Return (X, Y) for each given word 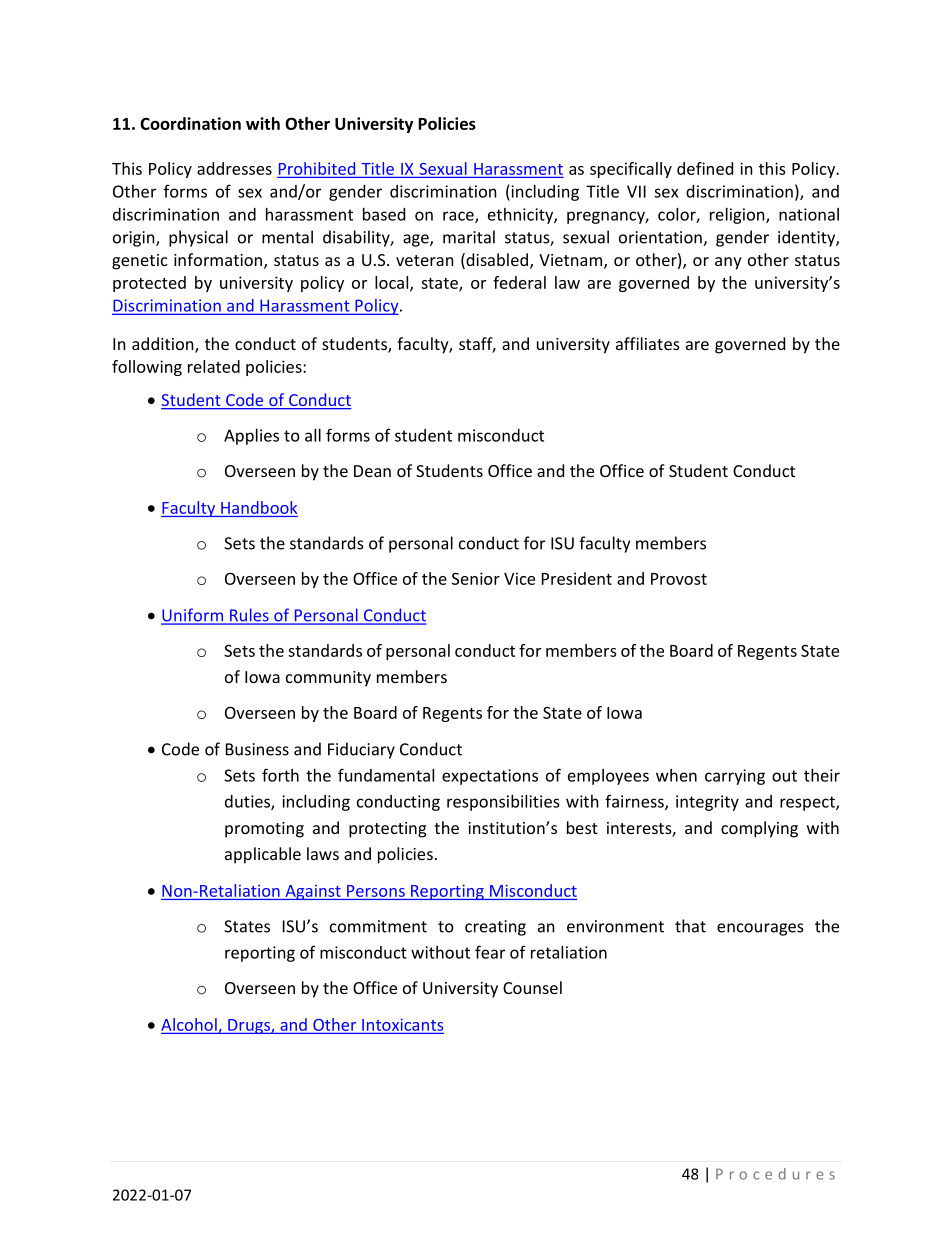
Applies (251, 437)
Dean (372, 471)
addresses (234, 168)
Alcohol (190, 1025)
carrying (735, 777)
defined (705, 168)
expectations (490, 777)
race (459, 217)
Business (257, 749)
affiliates (648, 343)
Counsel (532, 987)
